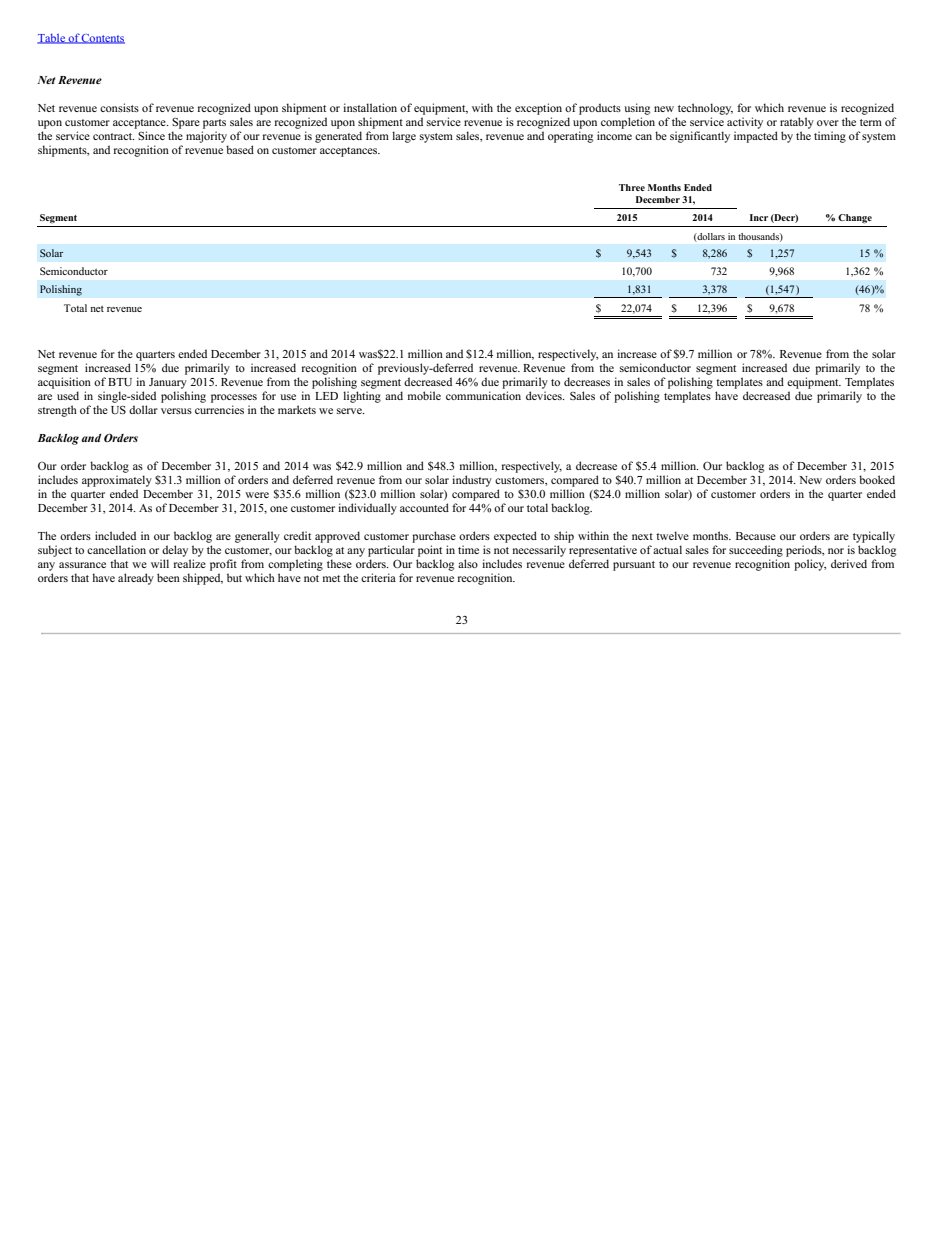 The width and height of the document is (952, 1233). Describe the element at coordinates (483, 395) in the document. I see `communication` at that location.
